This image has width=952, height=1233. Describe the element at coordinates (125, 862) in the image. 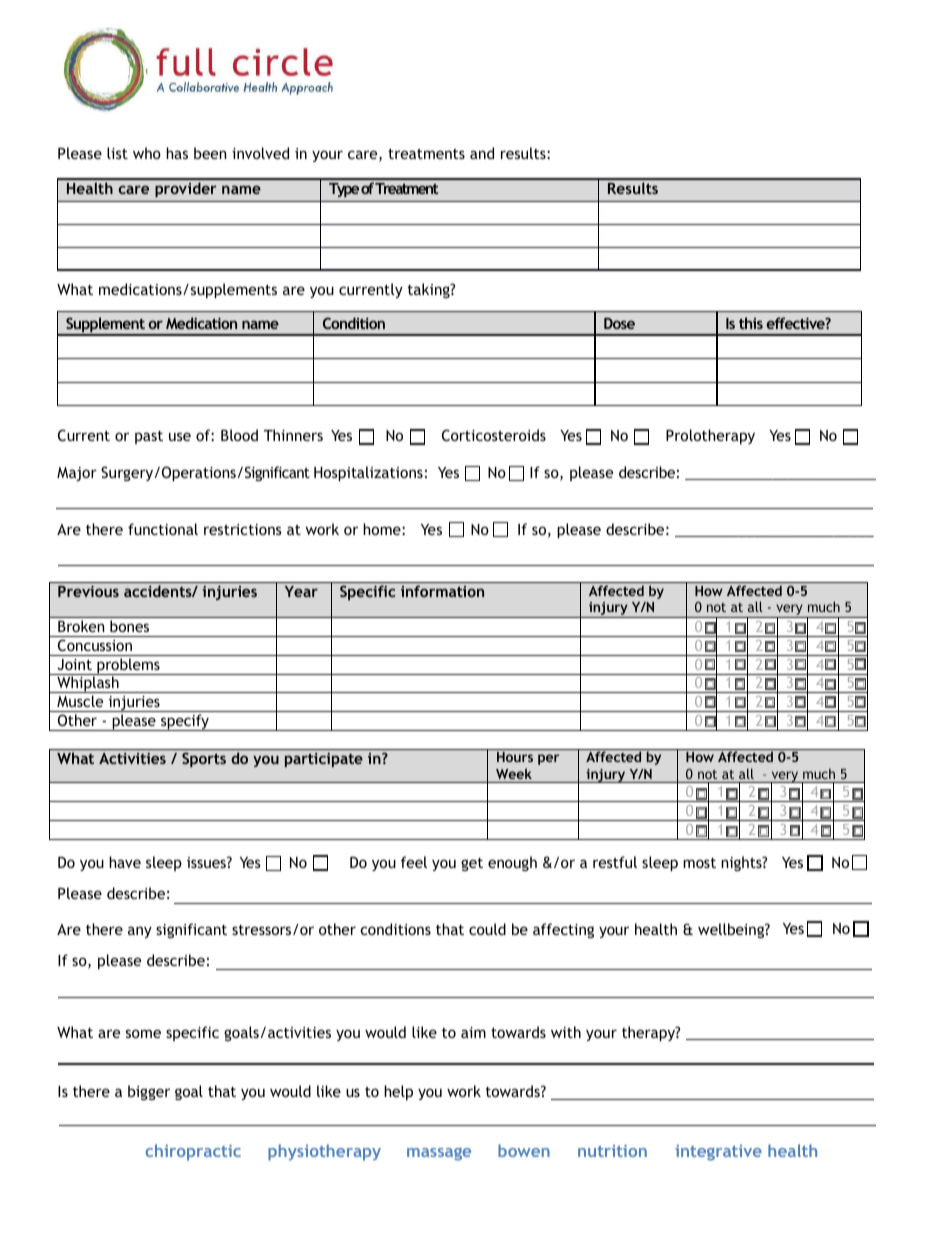

I see `have` at that location.
